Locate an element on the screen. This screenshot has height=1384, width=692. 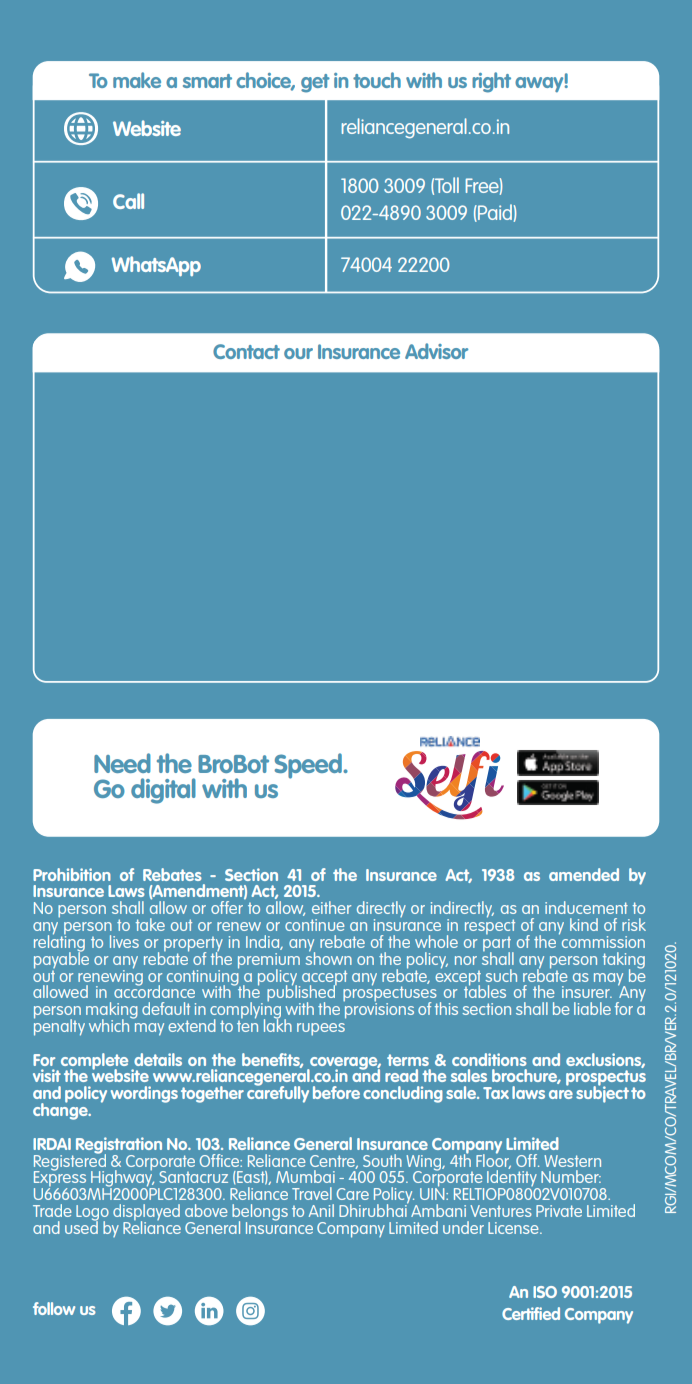
touch is located at coordinates (377, 80).
